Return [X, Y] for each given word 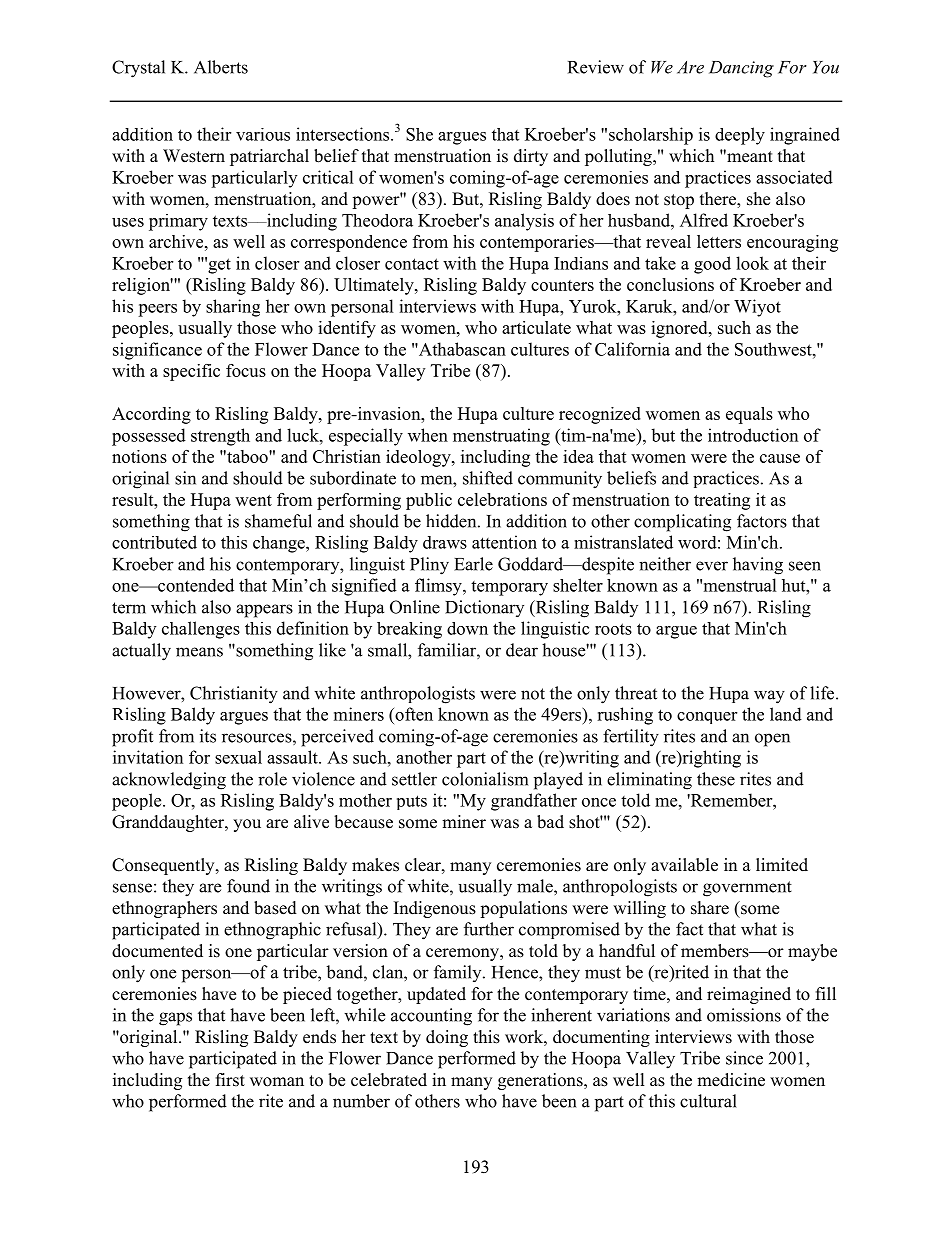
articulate [536, 327]
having [758, 566]
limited [782, 865]
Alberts [221, 67]
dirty [531, 157]
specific [191, 372]
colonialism [485, 779]
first [230, 1080]
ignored [680, 329]
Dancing [741, 69]
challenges [201, 630]
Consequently [164, 866]
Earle [473, 564]
